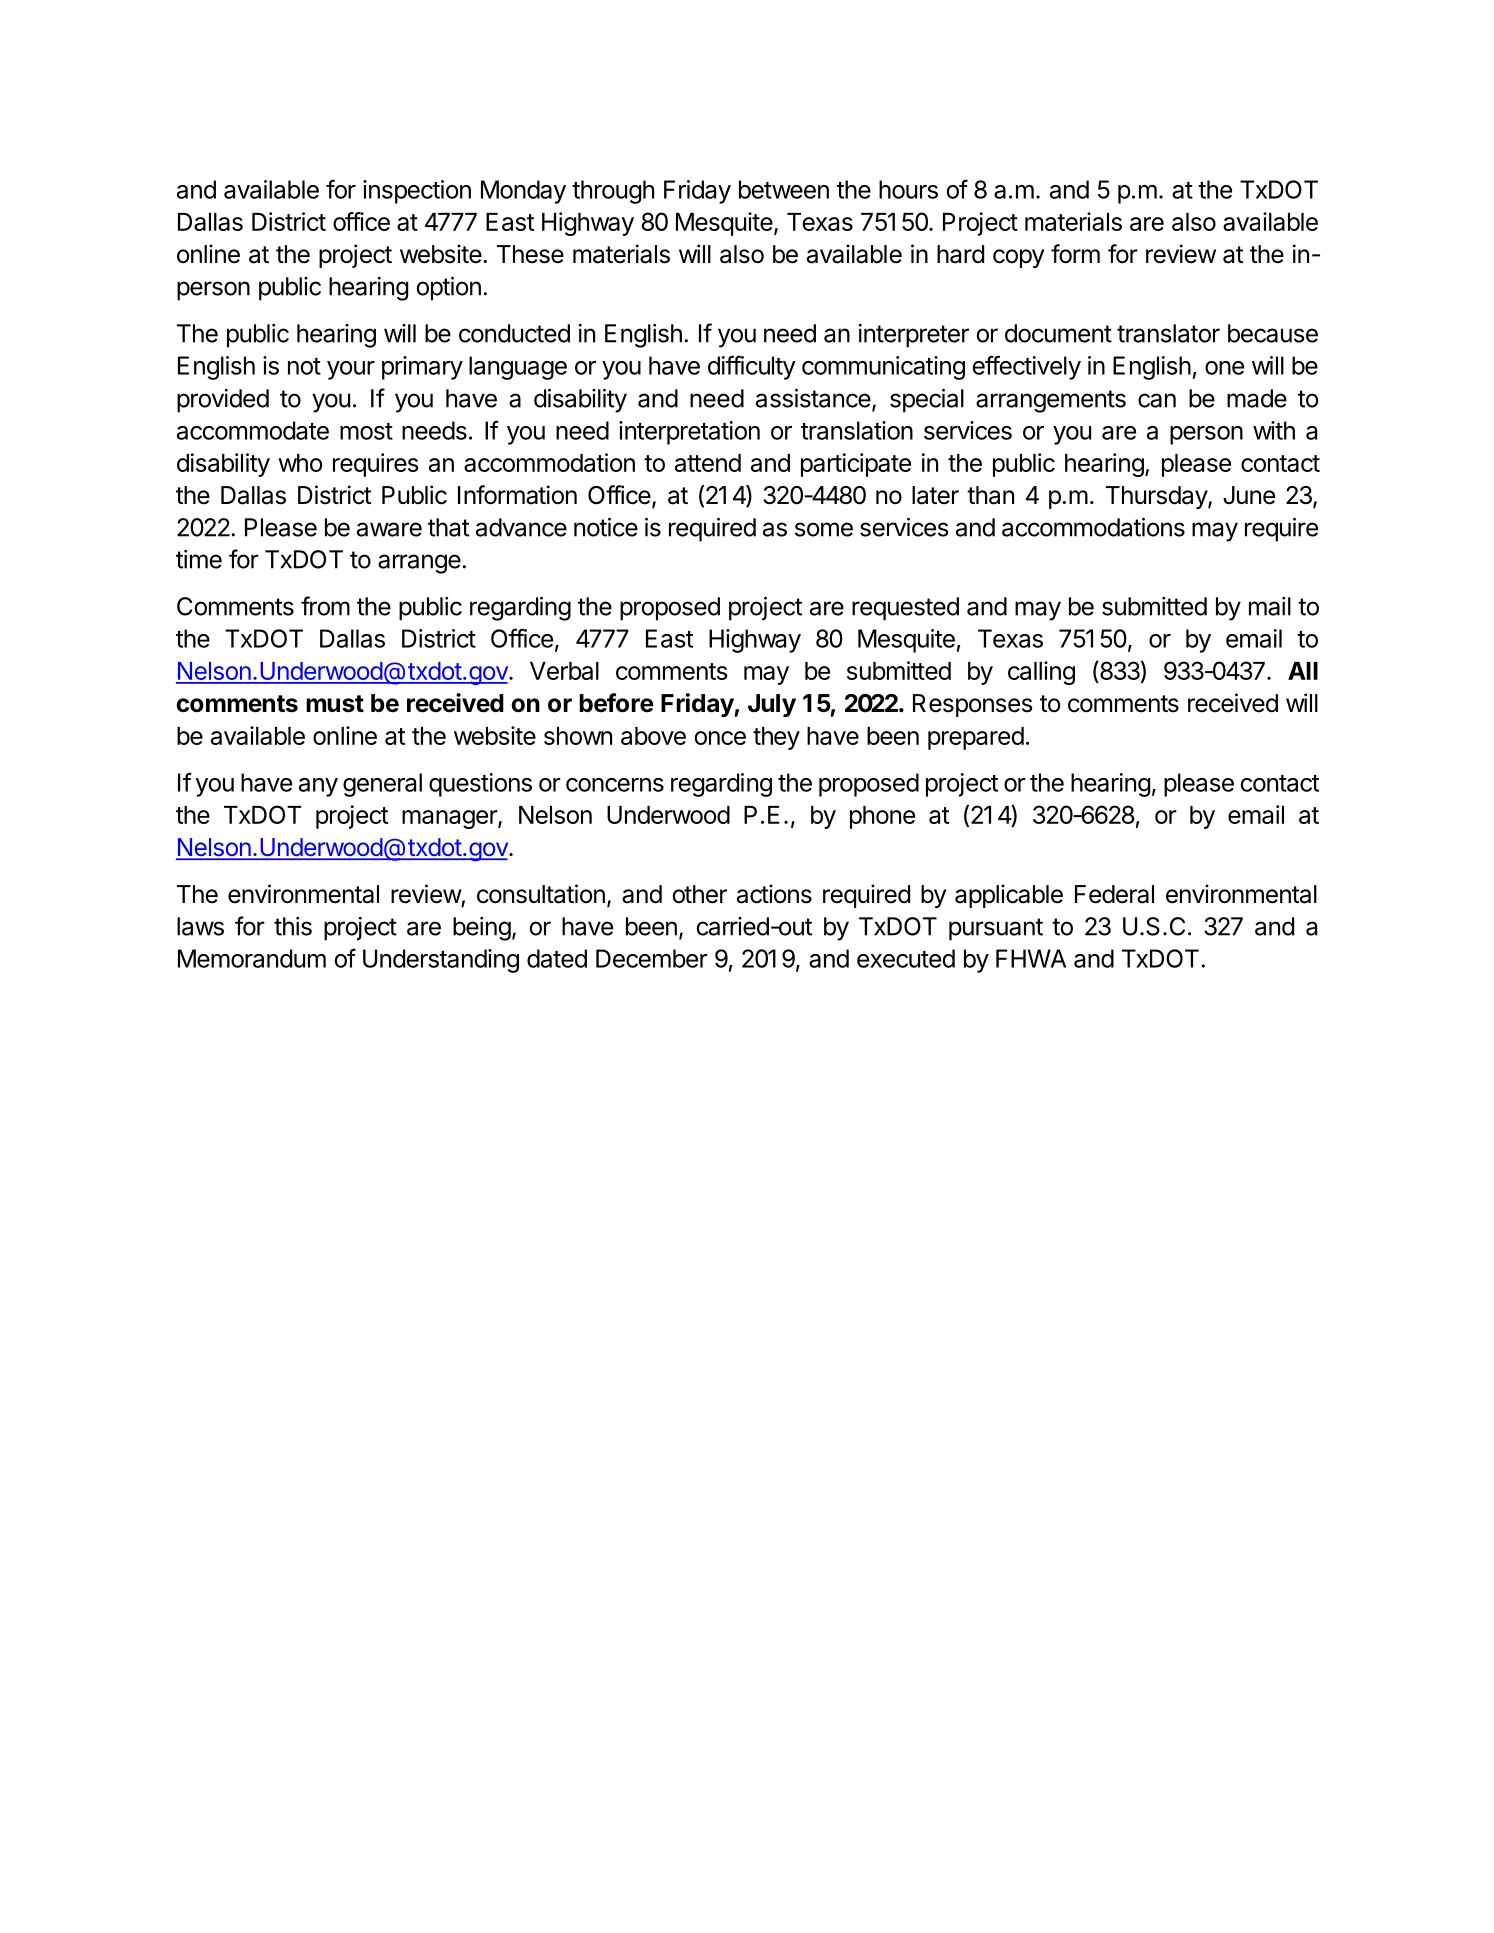 The image size is (1494, 1933). I want to click on they, so click(776, 738).
